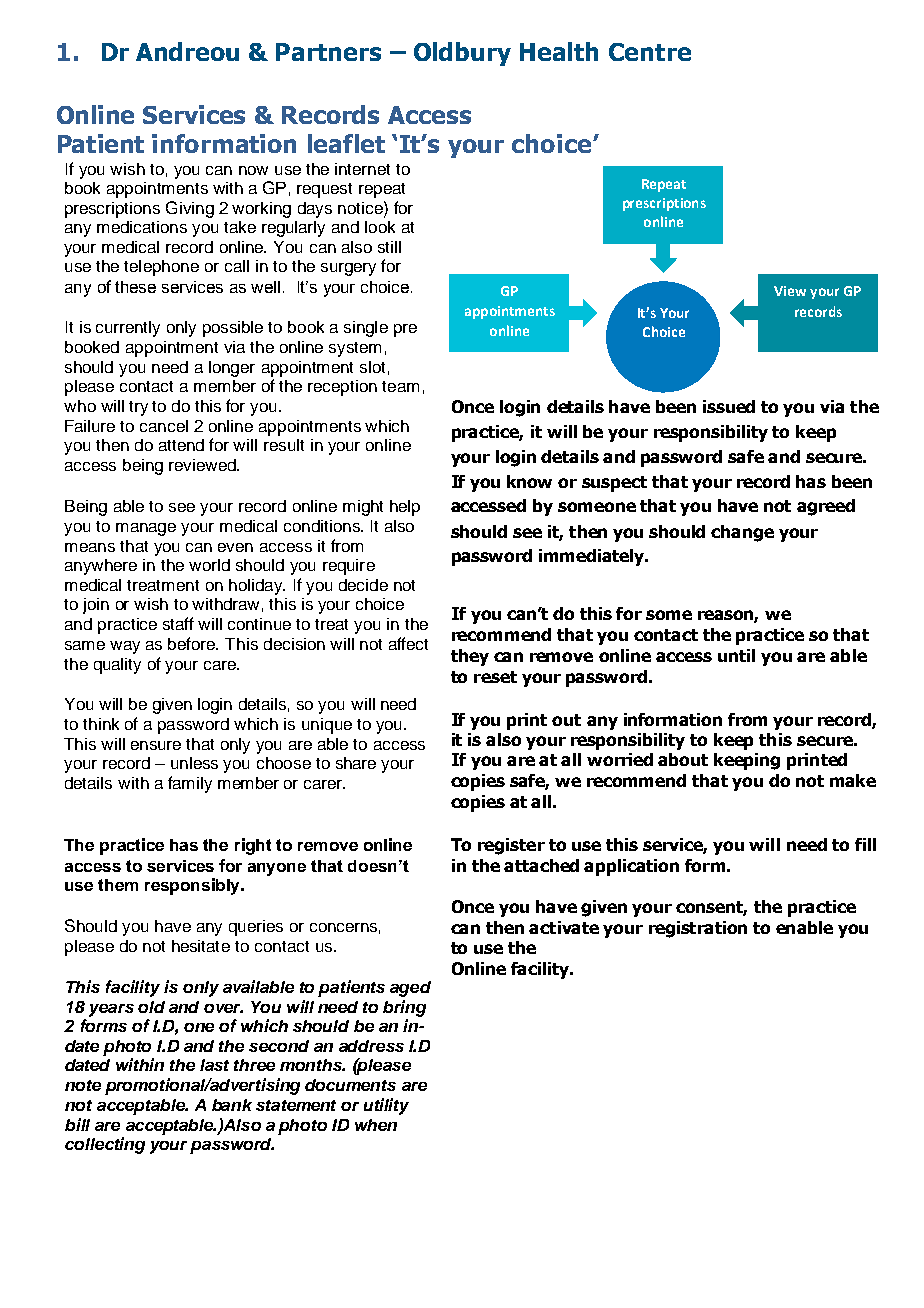  I want to click on reset, so click(495, 677).
